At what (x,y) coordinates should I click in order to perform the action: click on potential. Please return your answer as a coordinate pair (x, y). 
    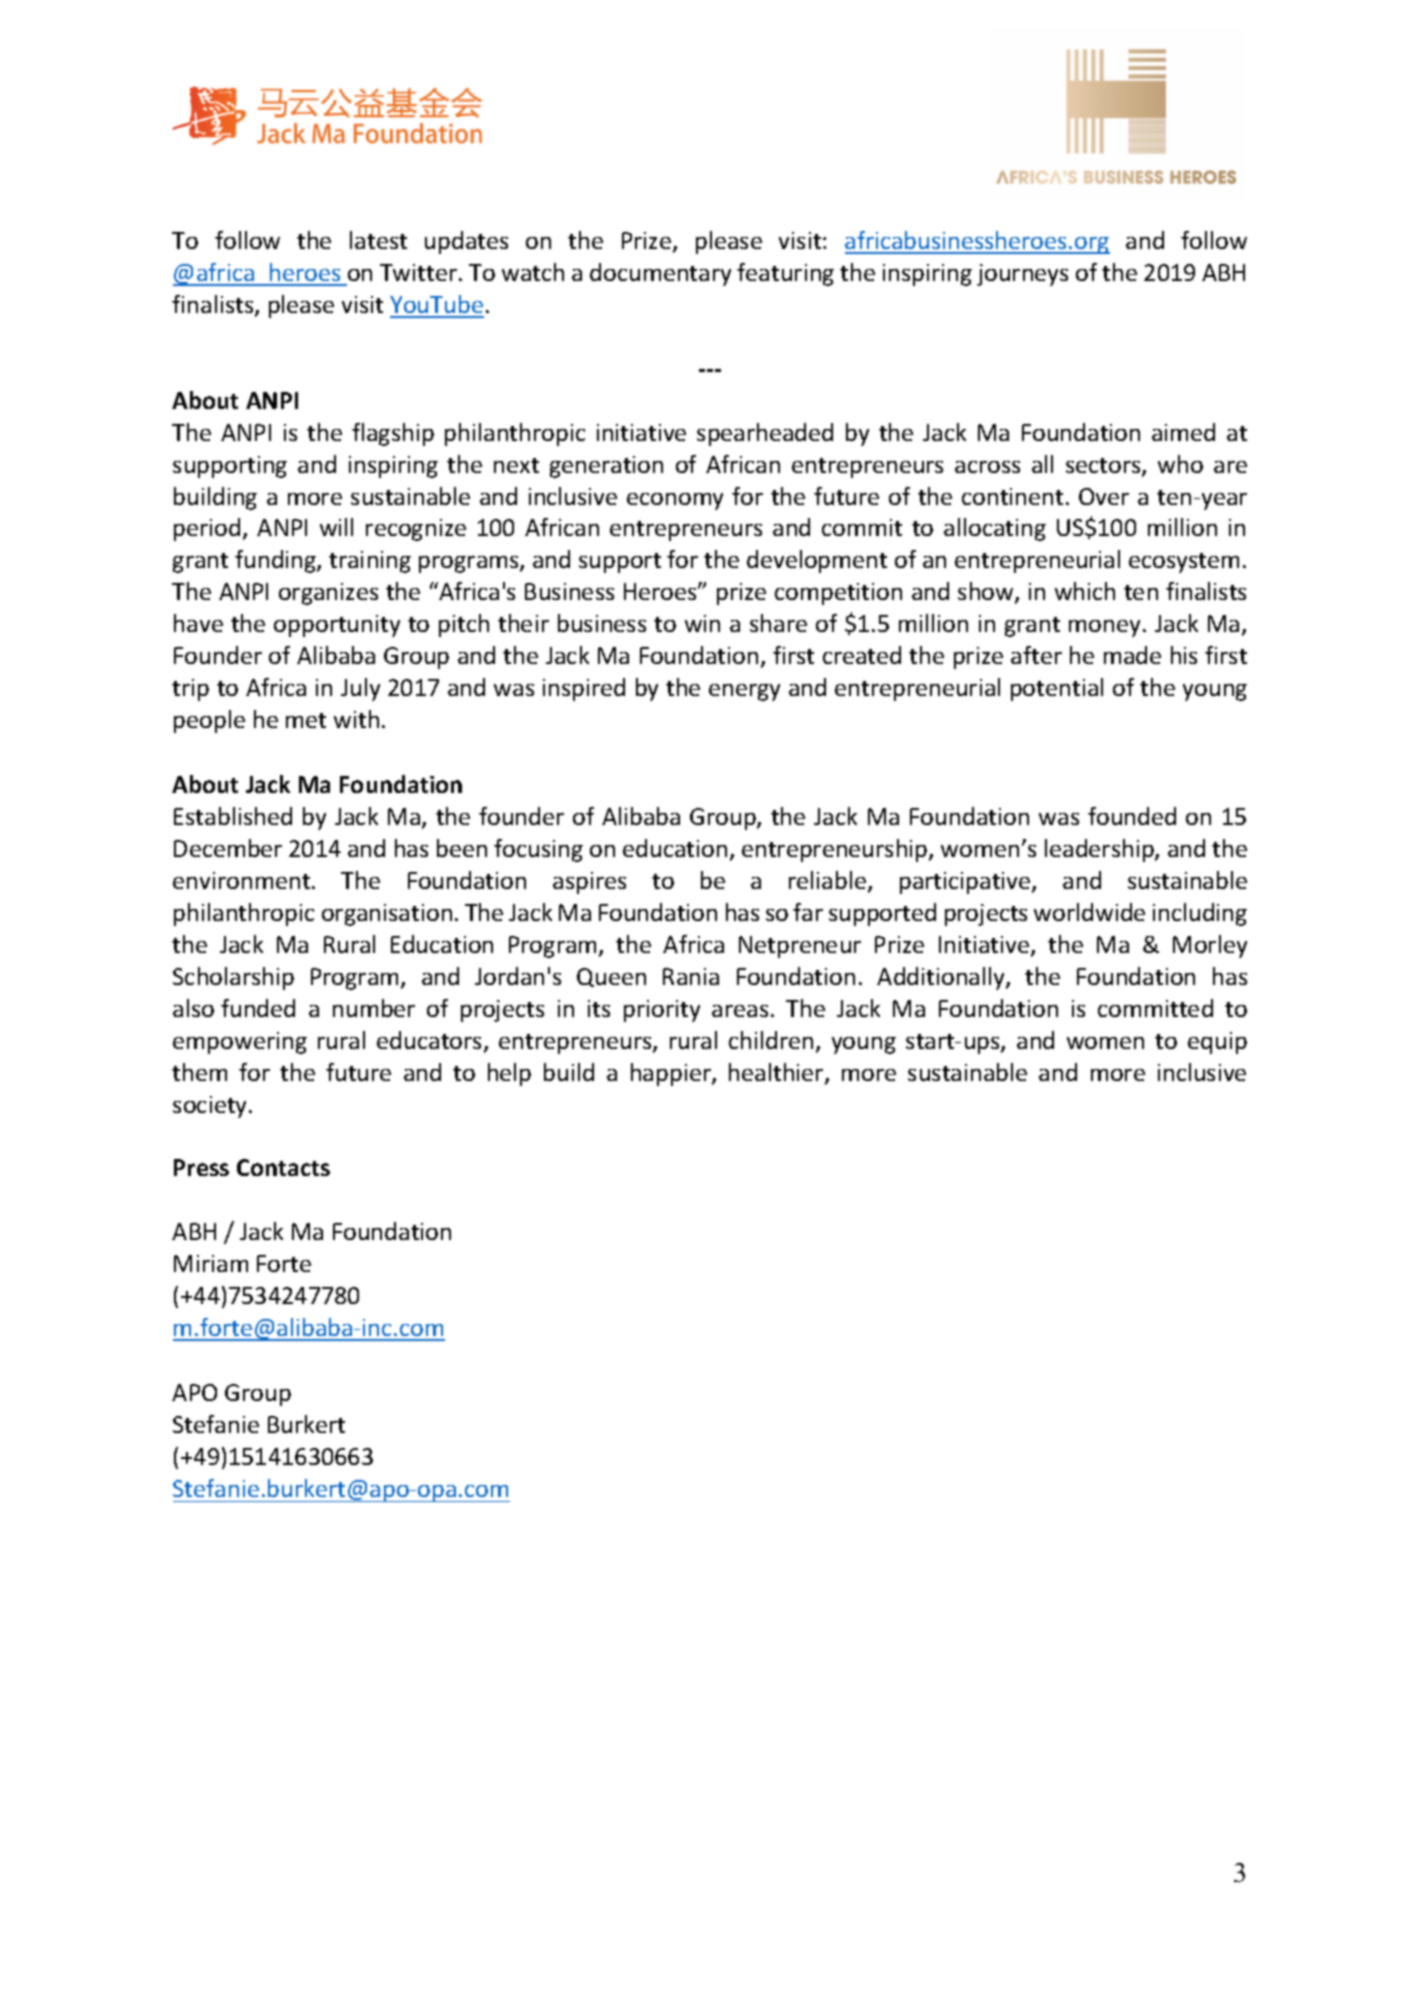
    Looking at the image, I should click on (1057, 689).
